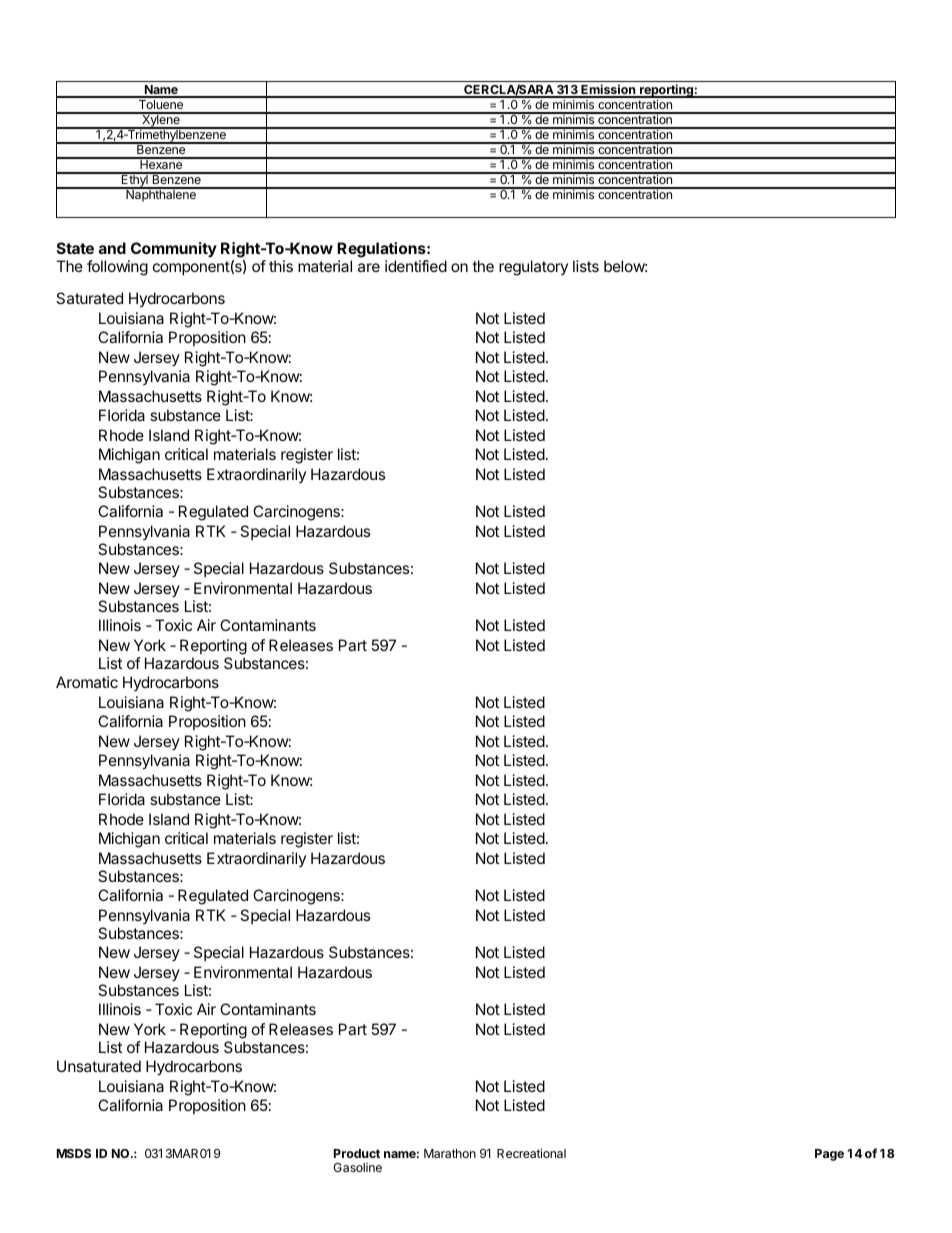 This document has width=952, height=1233. What do you see at coordinates (533, 268) in the document?
I see `regulatory` at bounding box center [533, 268].
